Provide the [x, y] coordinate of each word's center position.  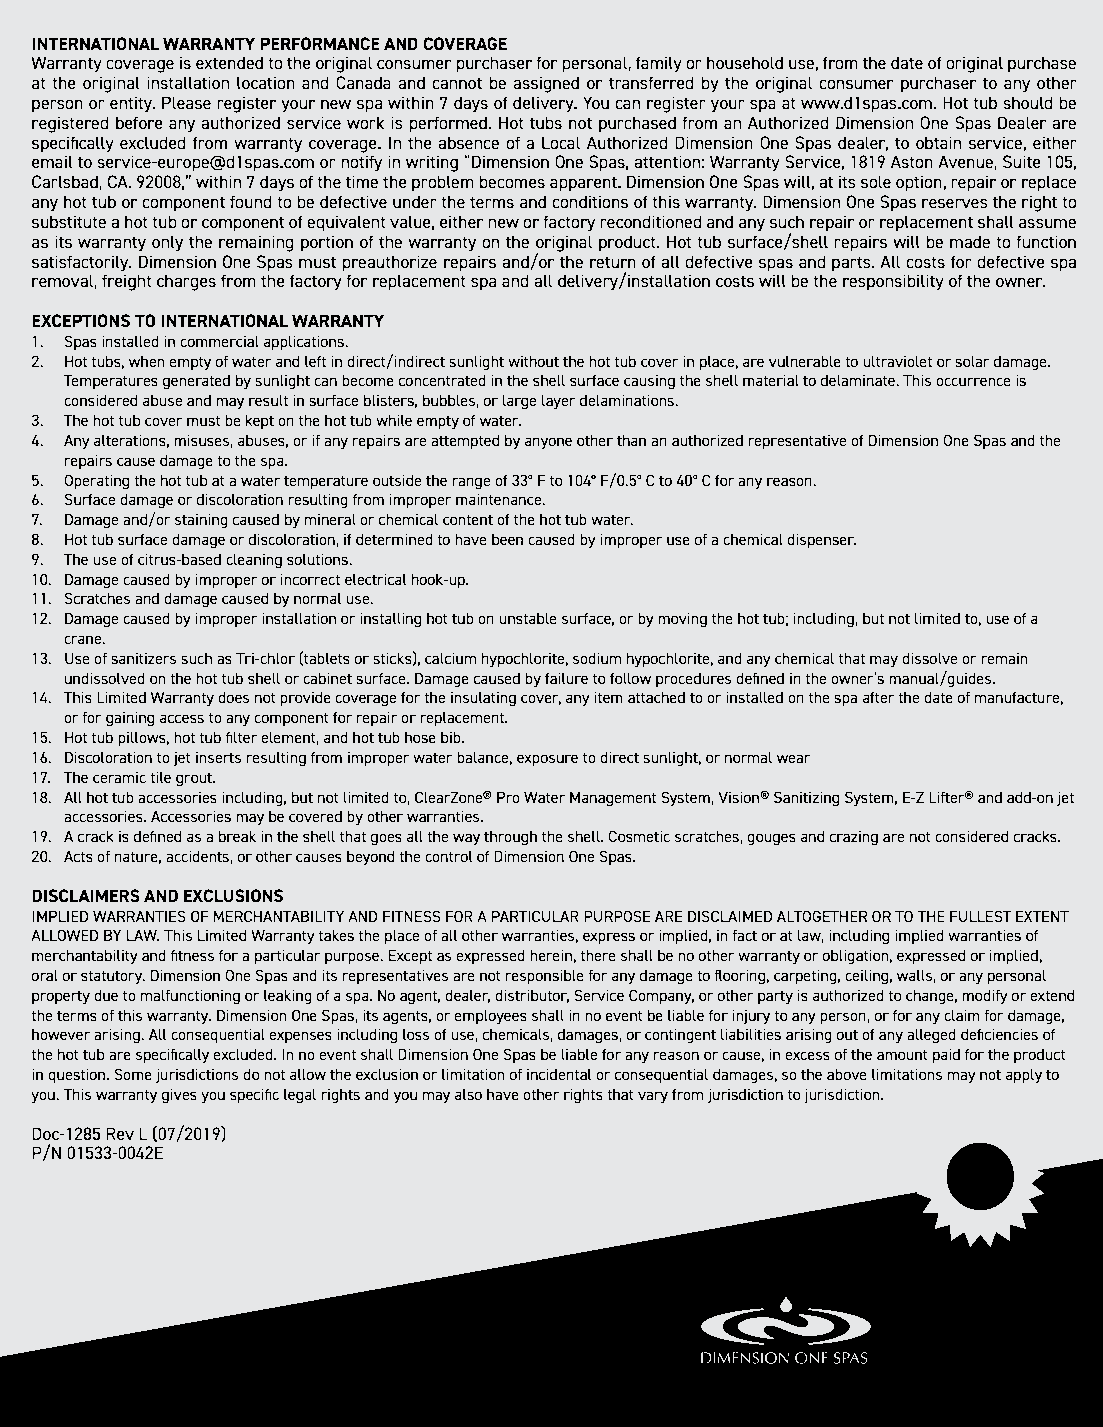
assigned [546, 84]
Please [186, 102]
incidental [559, 1074]
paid [946, 1056]
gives [179, 1096]
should [1028, 102]
